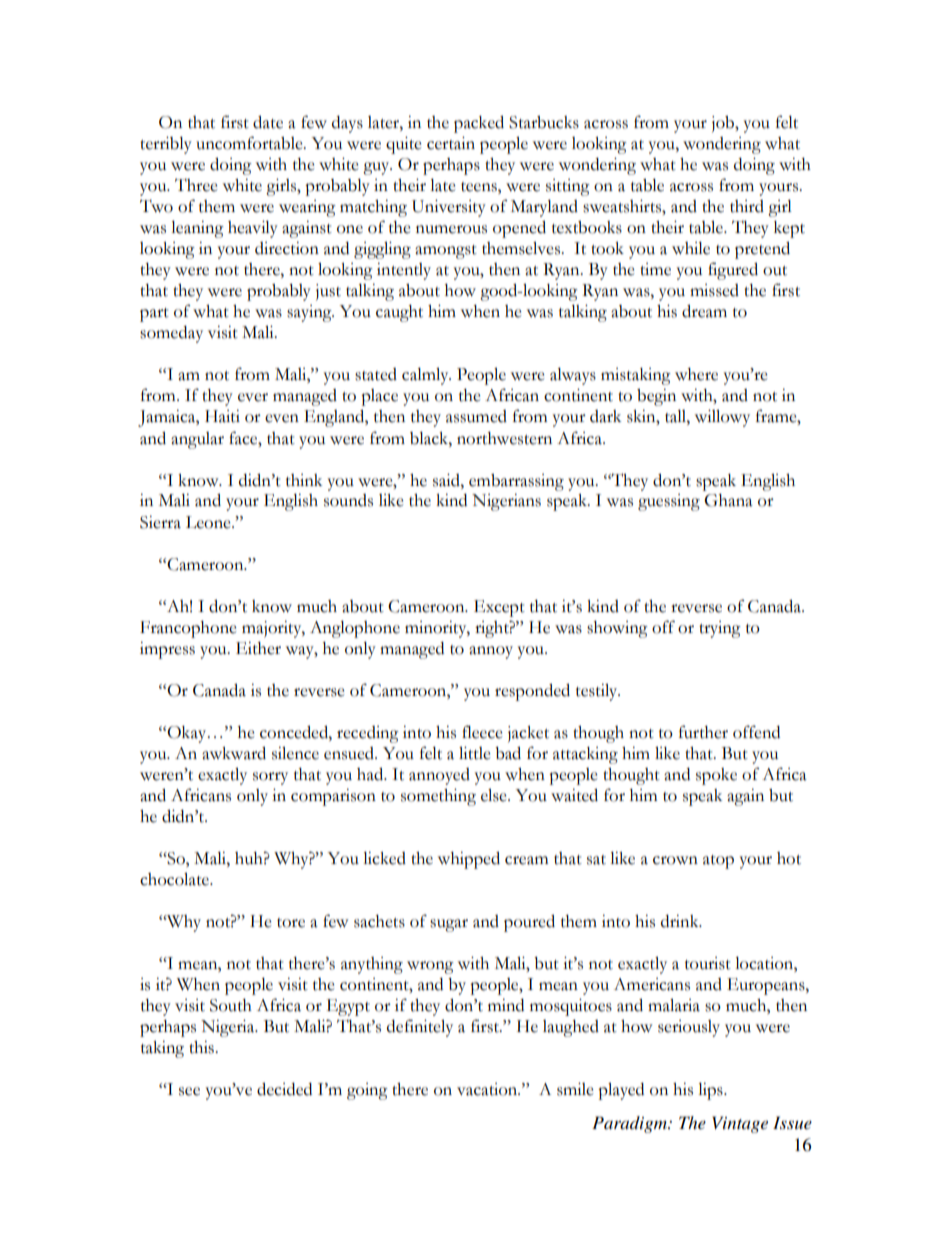 The image size is (952, 1233). I want to click on tore, so click(291, 923).
